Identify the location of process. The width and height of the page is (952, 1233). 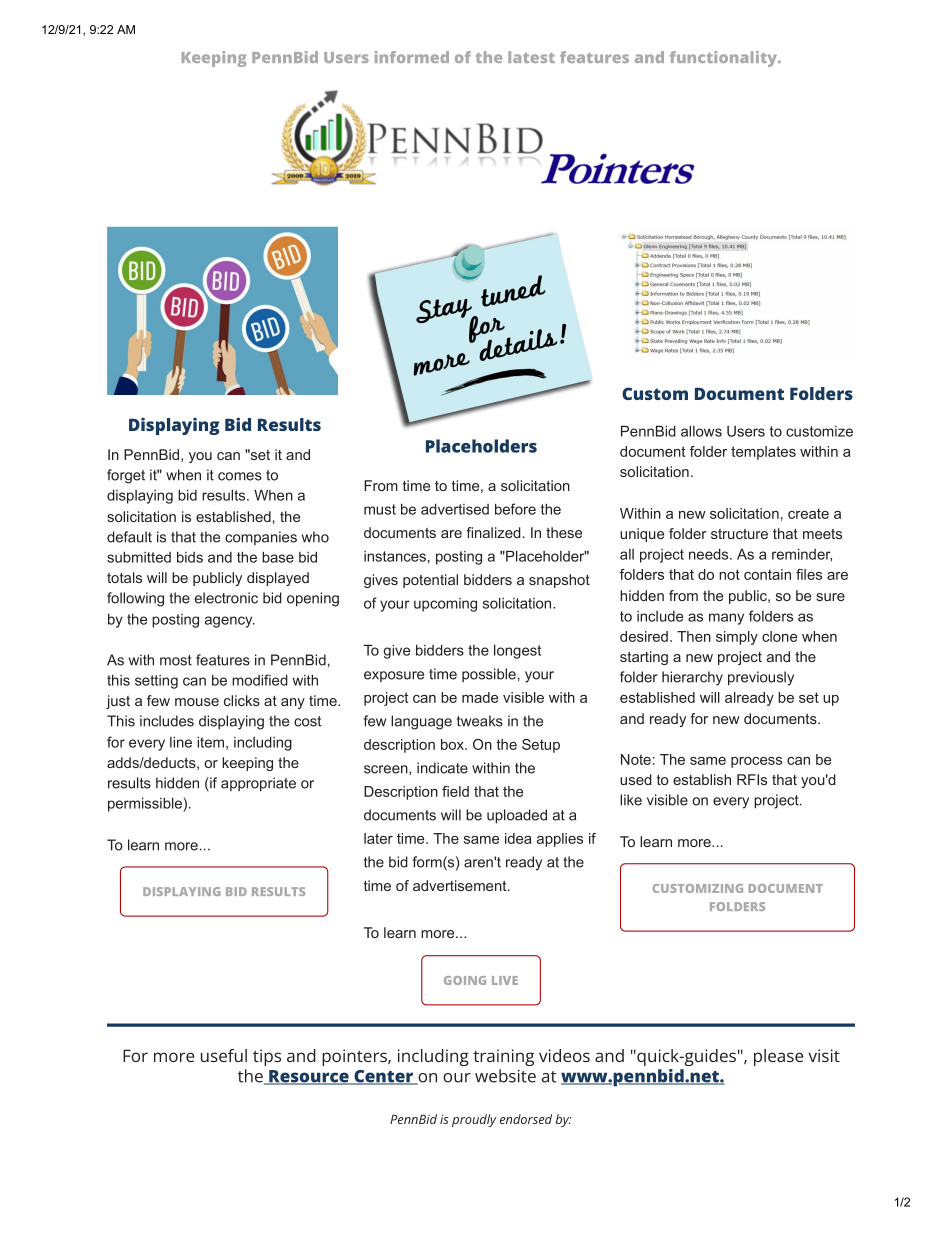
(756, 762).
